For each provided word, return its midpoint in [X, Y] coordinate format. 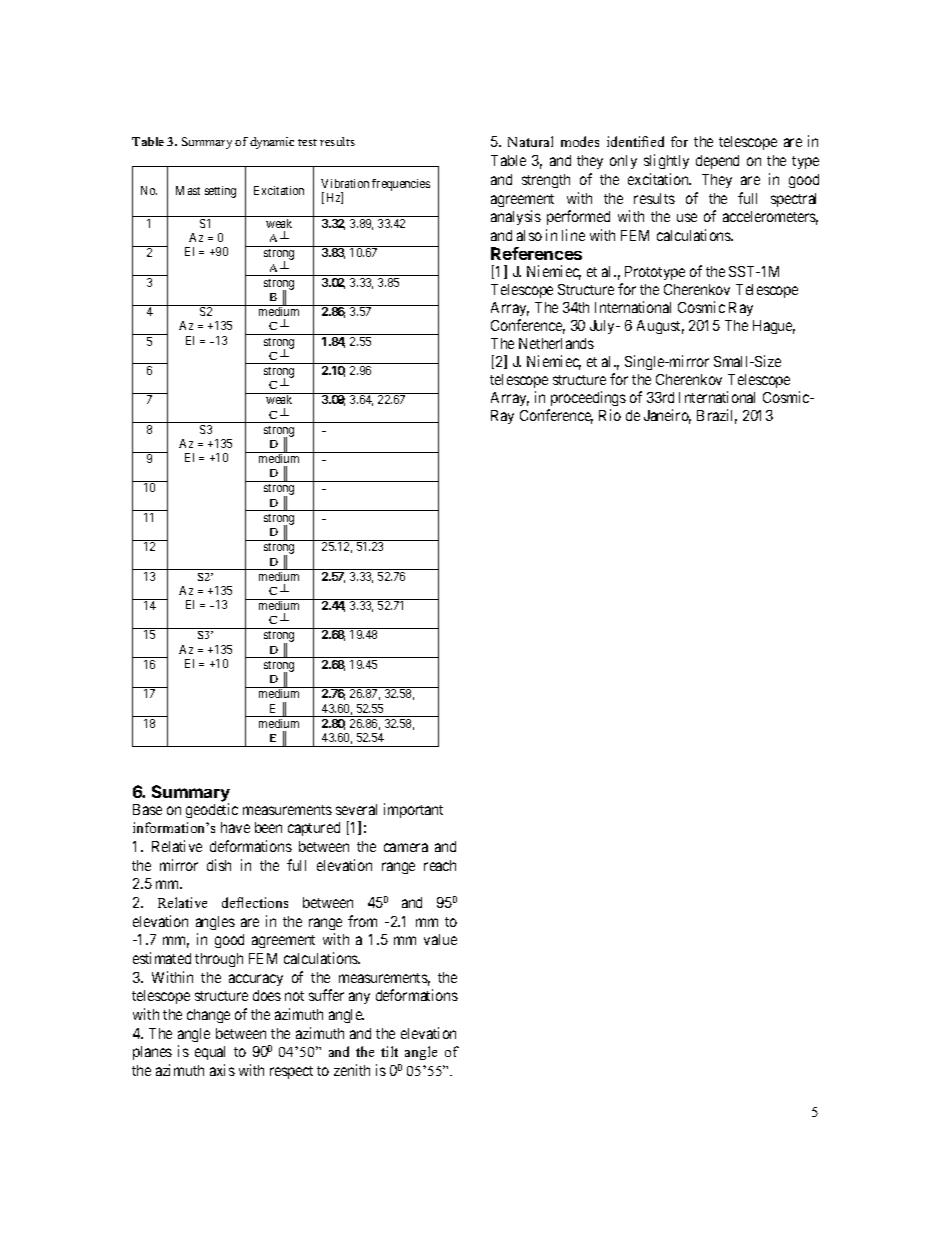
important [413, 810]
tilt [389, 1051]
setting [220, 192]
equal [210, 1053]
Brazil [717, 416]
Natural [530, 141]
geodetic [212, 810]
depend [717, 162]
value [440, 939]
